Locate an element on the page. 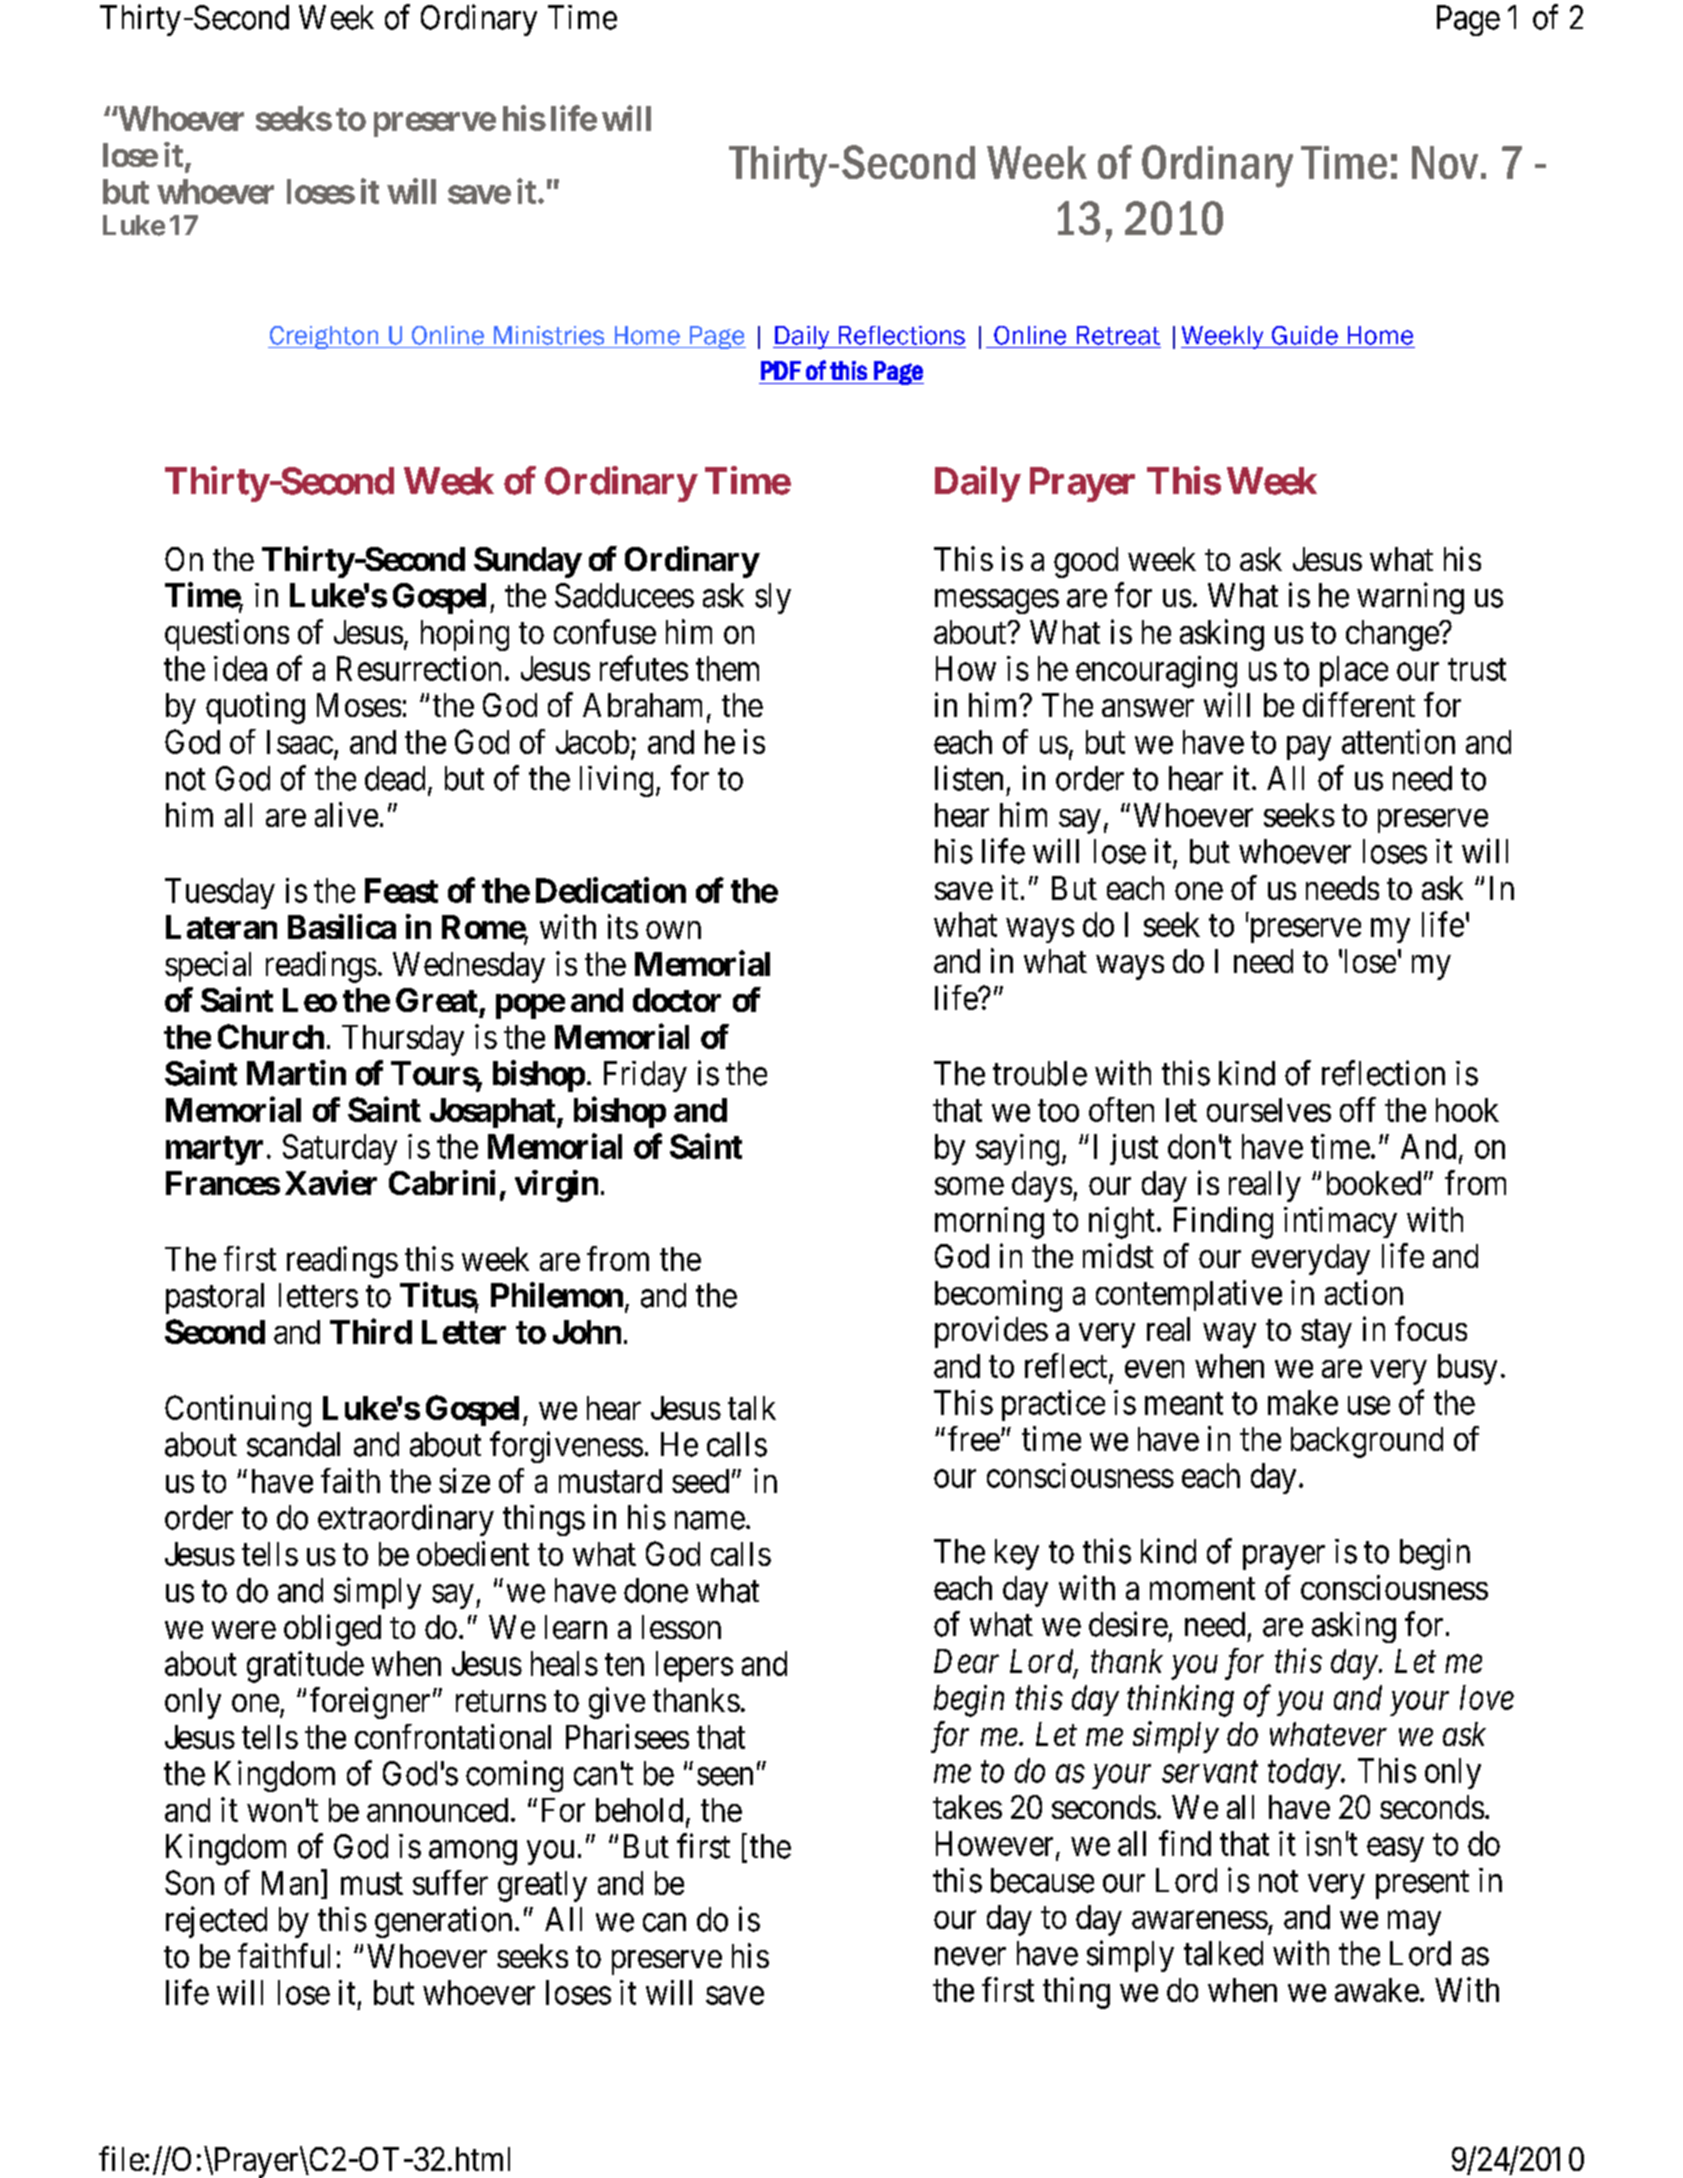 The image size is (1683, 2178). off is located at coordinates (1358, 1109).
